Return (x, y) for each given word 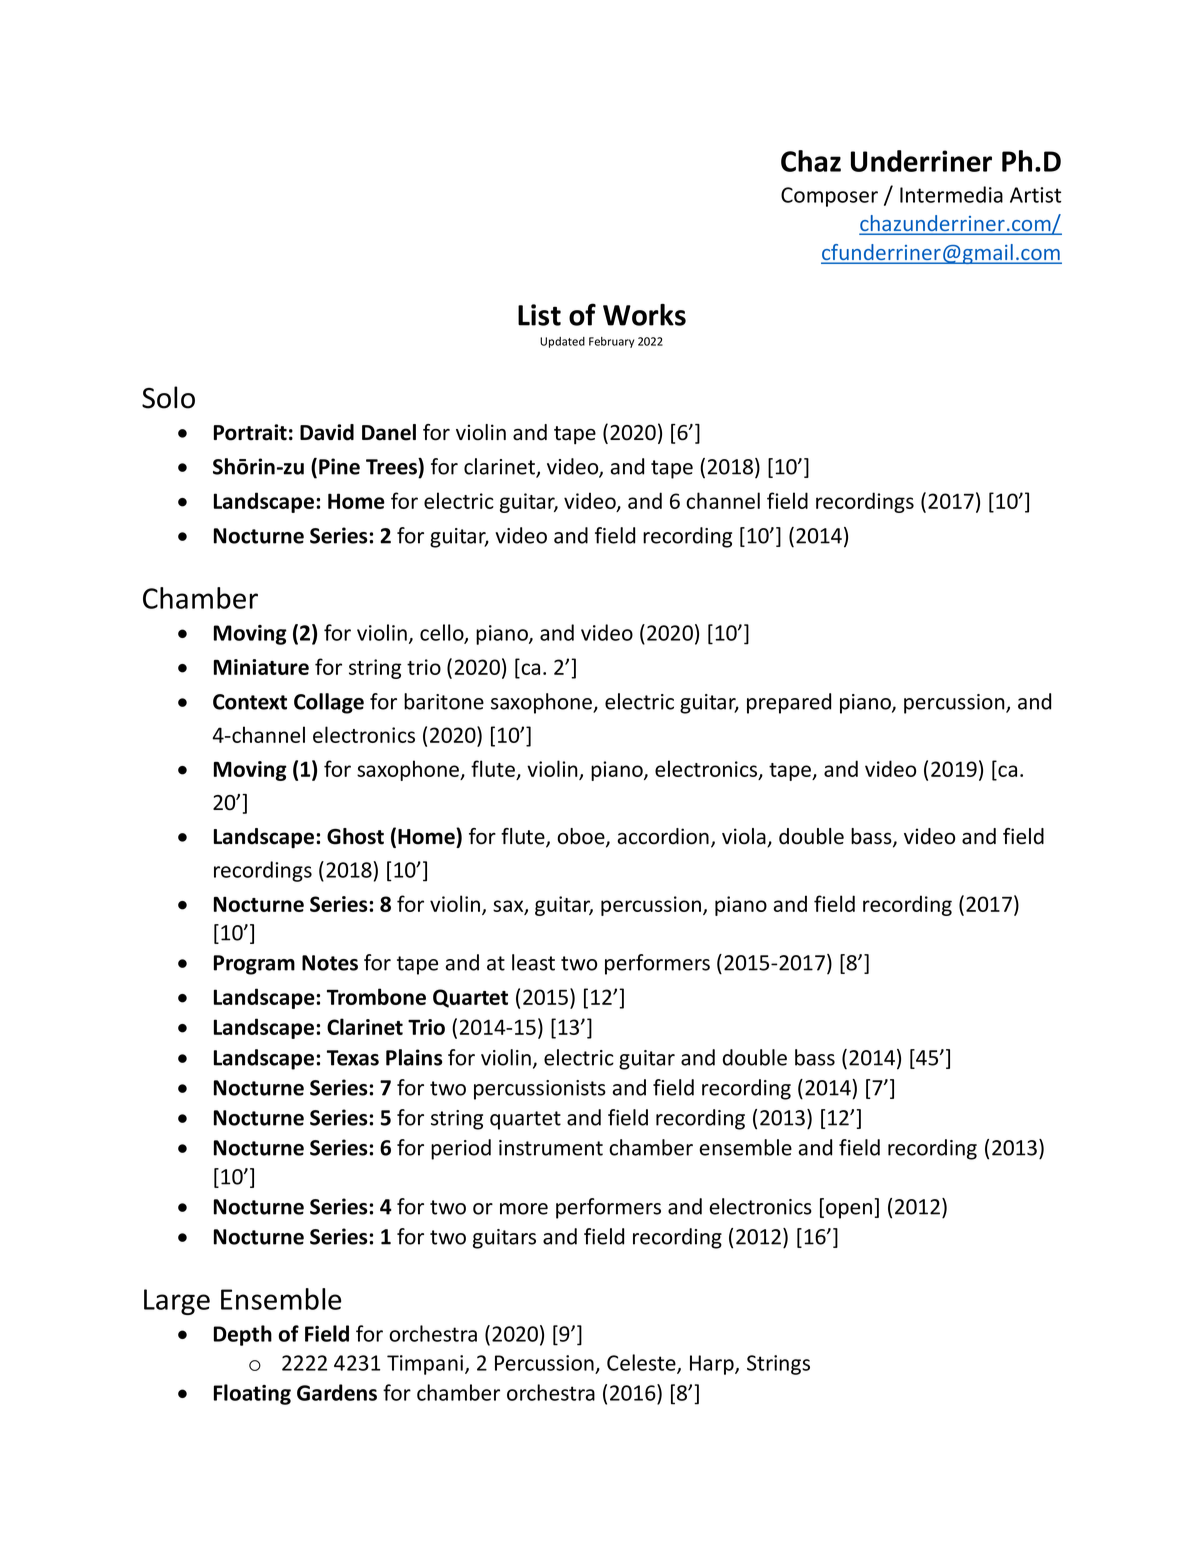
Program (254, 965)
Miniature (261, 667)
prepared (789, 703)
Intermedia (951, 194)
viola (745, 837)
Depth (243, 1335)
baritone (444, 701)
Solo (168, 397)
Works (644, 315)
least (533, 962)
